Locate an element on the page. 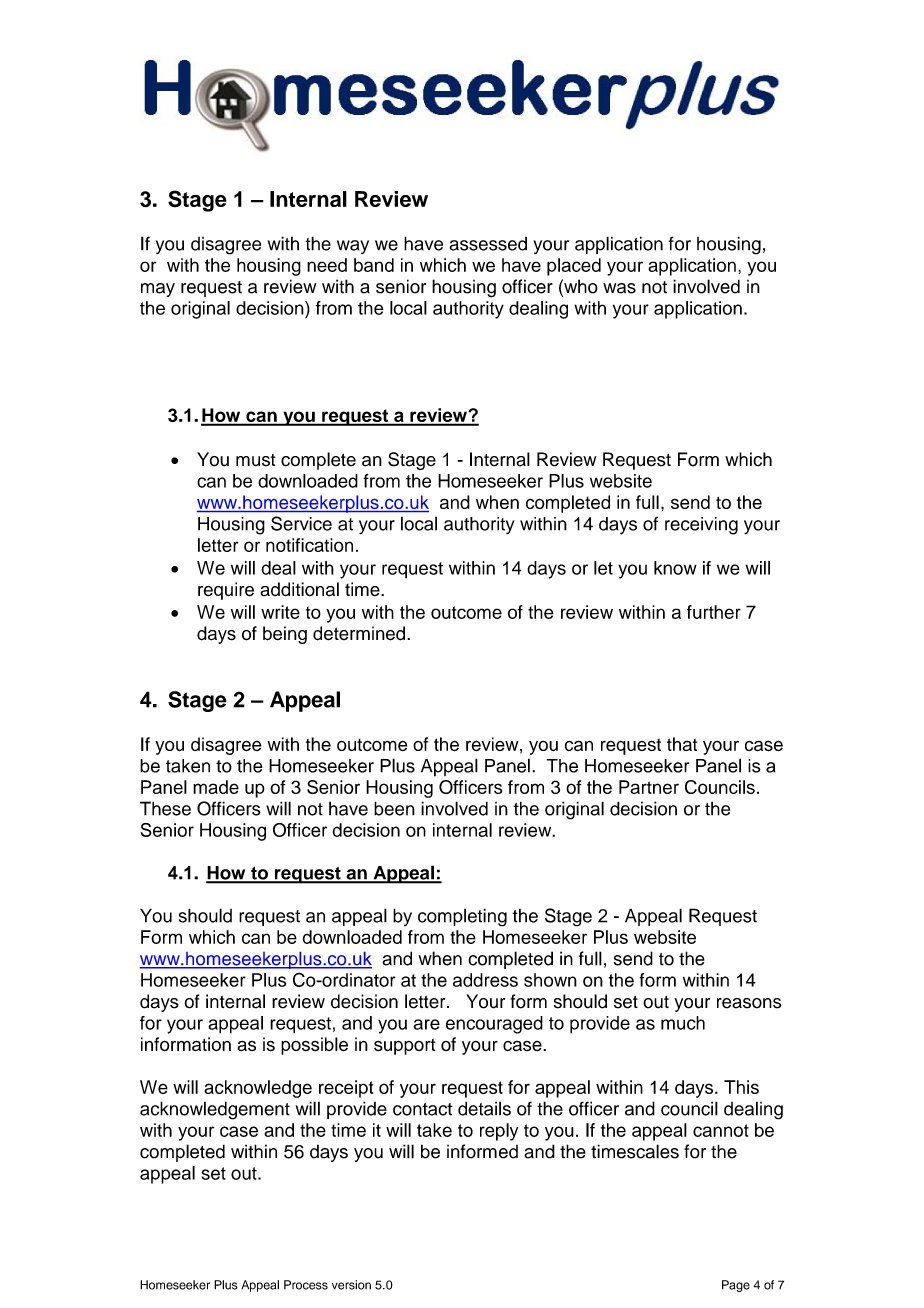  assessed is located at coordinates (488, 244).
